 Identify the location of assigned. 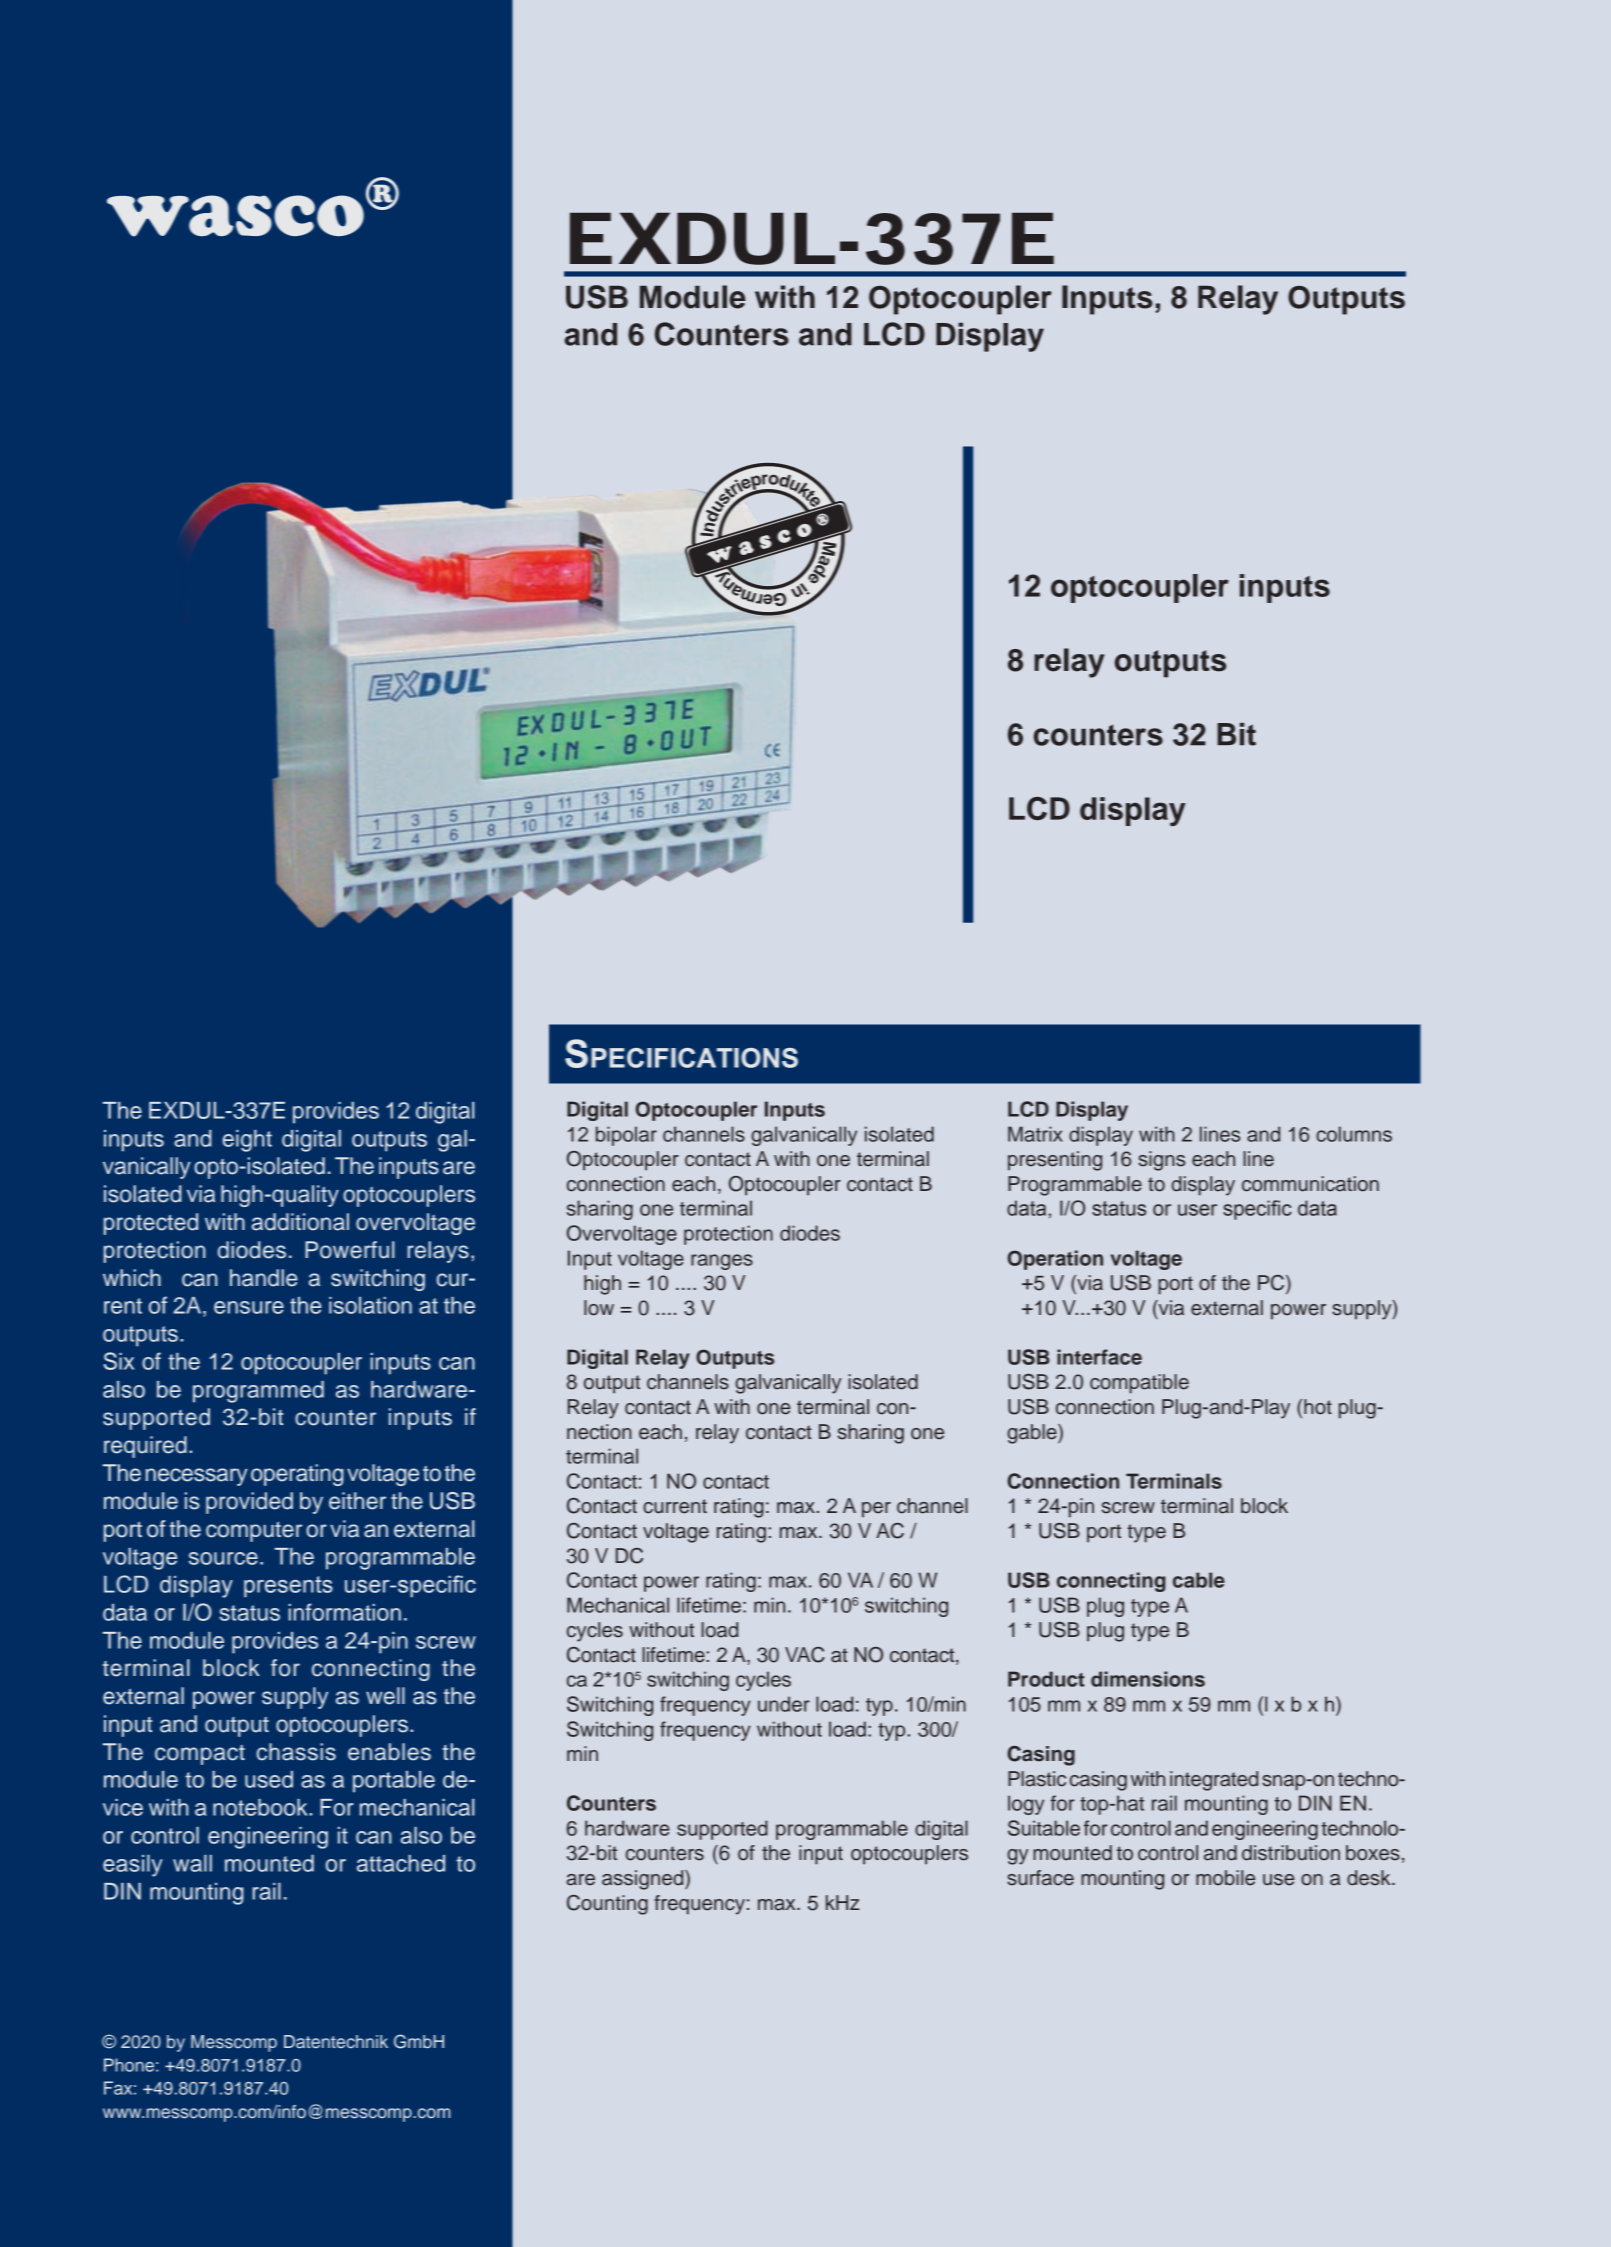
(644, 1880).
